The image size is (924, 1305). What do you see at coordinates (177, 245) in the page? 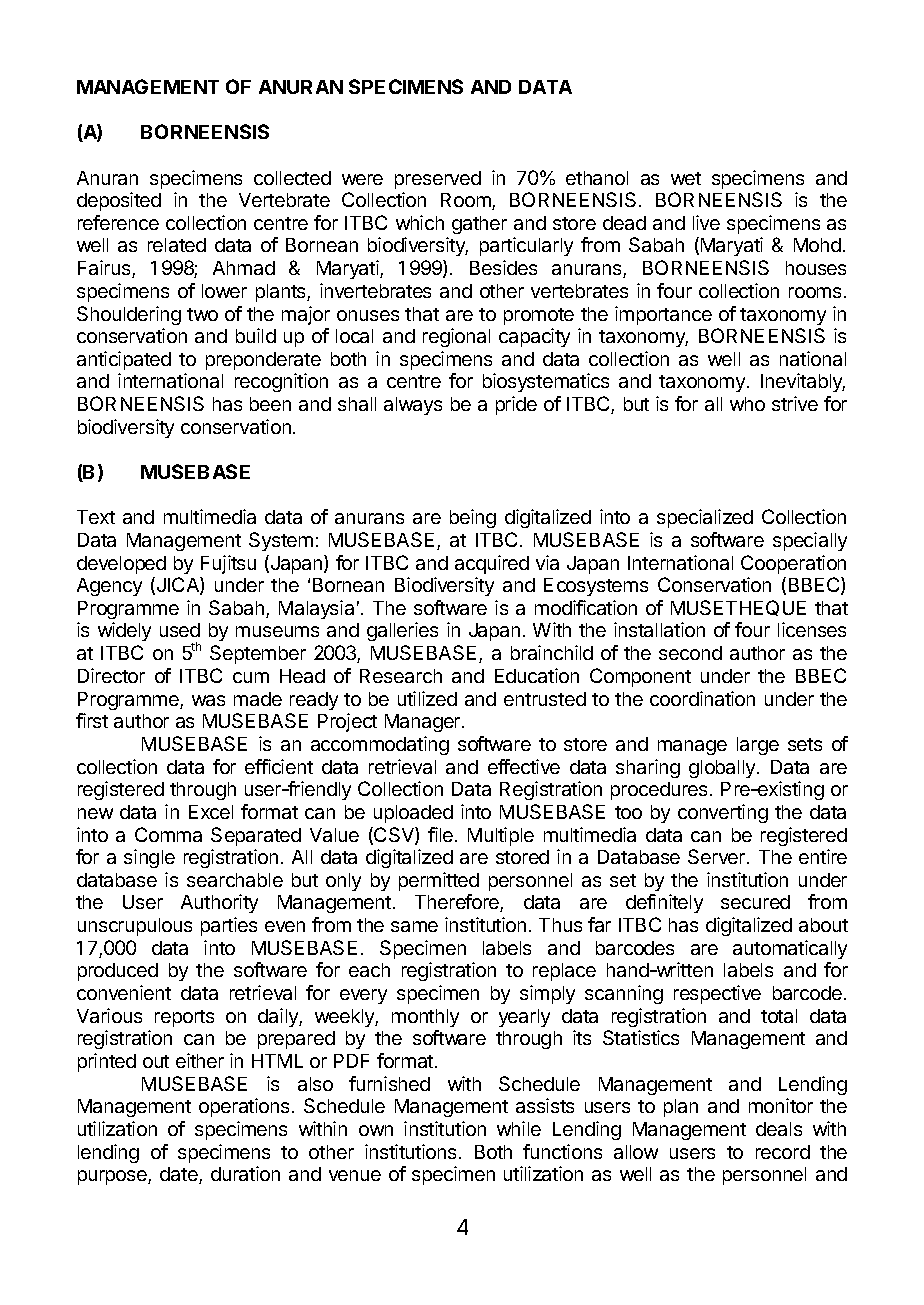
I see `related` at bounding box center [177, 245].
